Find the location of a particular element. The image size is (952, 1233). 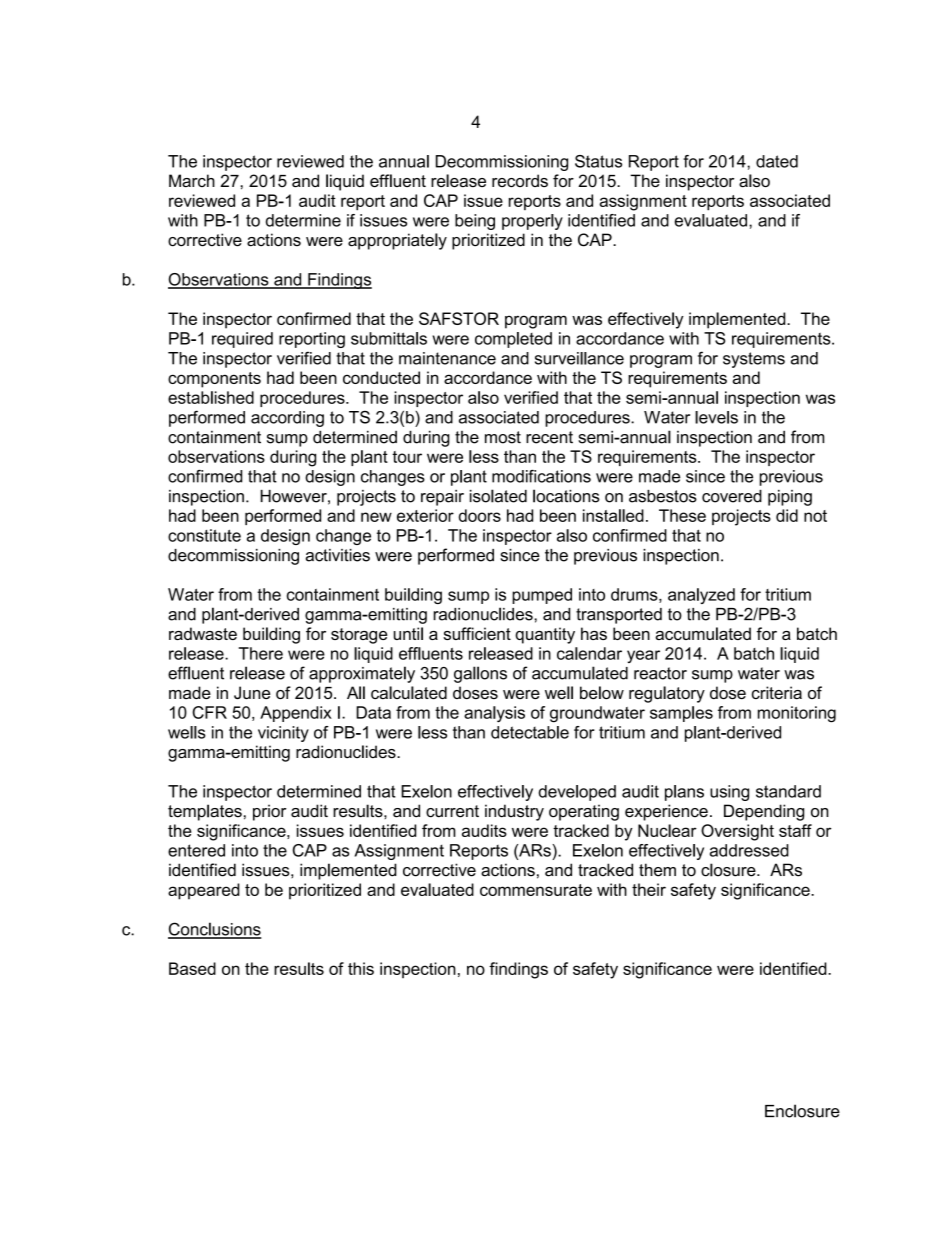

levels is located at coordinates (716, 417).
